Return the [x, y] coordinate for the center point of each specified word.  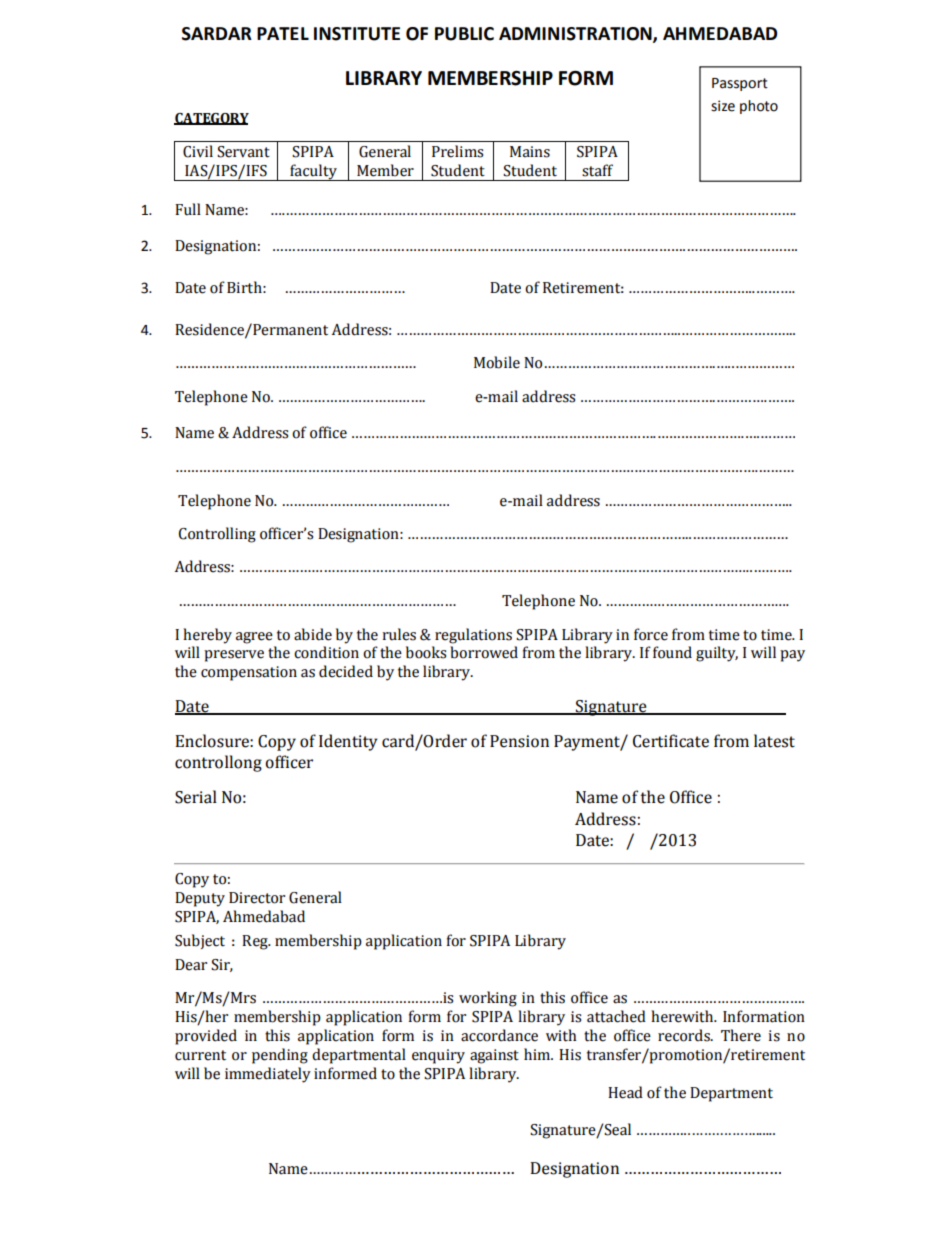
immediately [268, 1075]
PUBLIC [464, 34]
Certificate [671, 741]
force [651, 634]
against [494, 1056]
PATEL [283, 33]
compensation [249, 673]
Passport [740, 84]
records [685, 1035]
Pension [519, 741]
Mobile [497, 362]
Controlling [217, 535]
